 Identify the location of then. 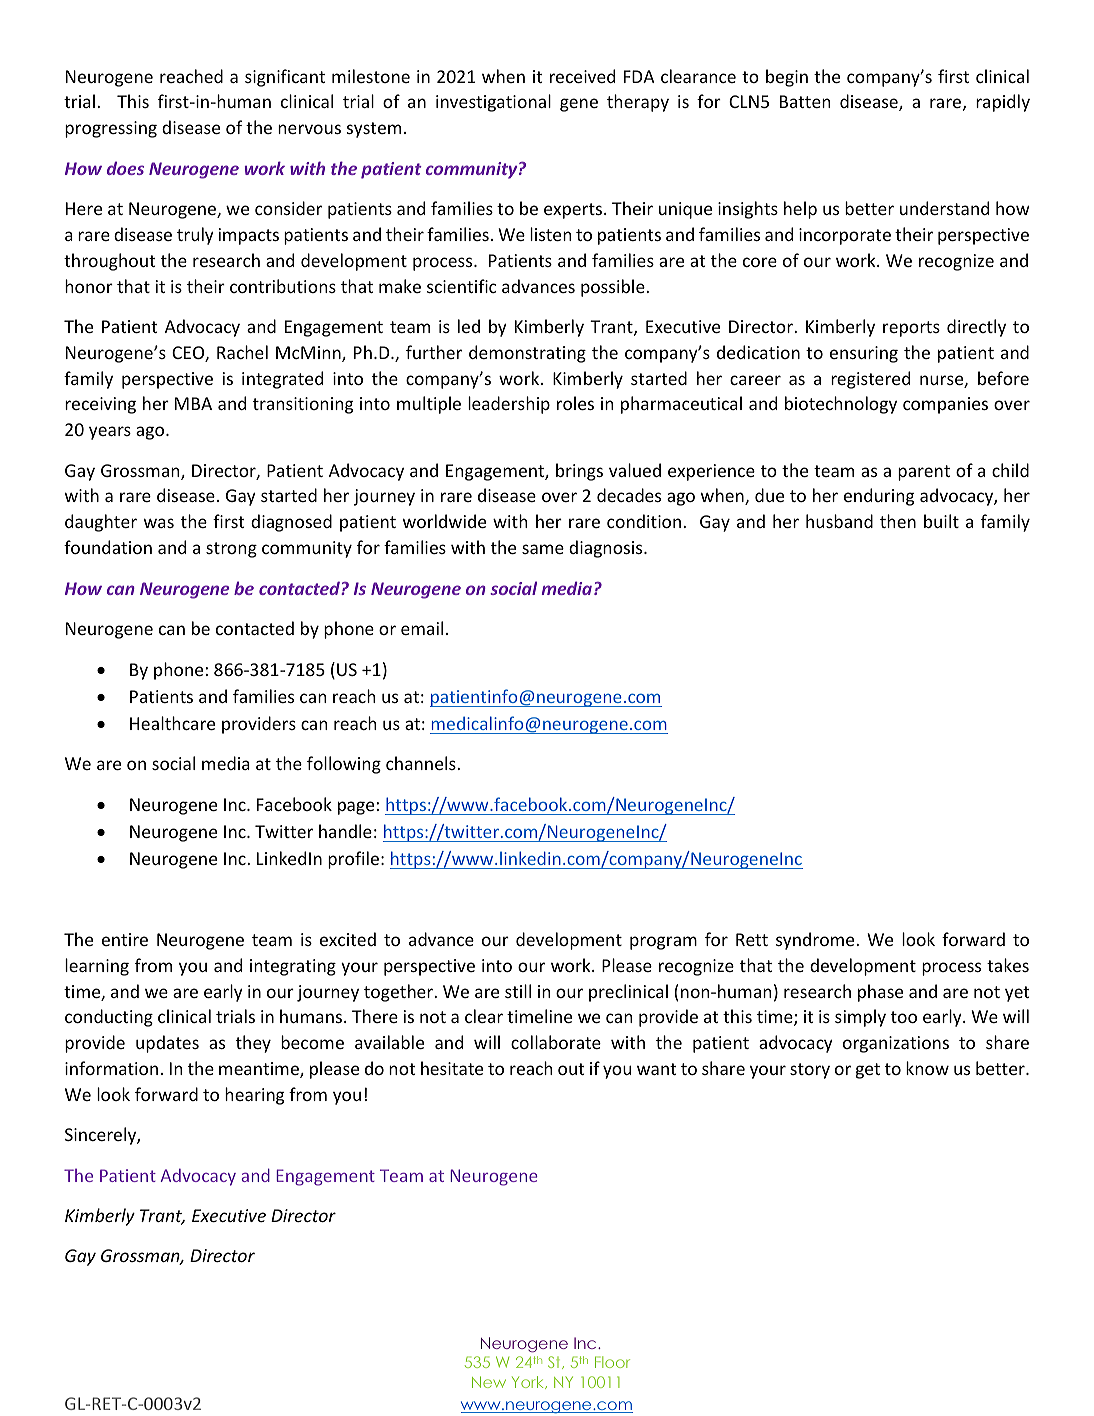
(898, 521).
